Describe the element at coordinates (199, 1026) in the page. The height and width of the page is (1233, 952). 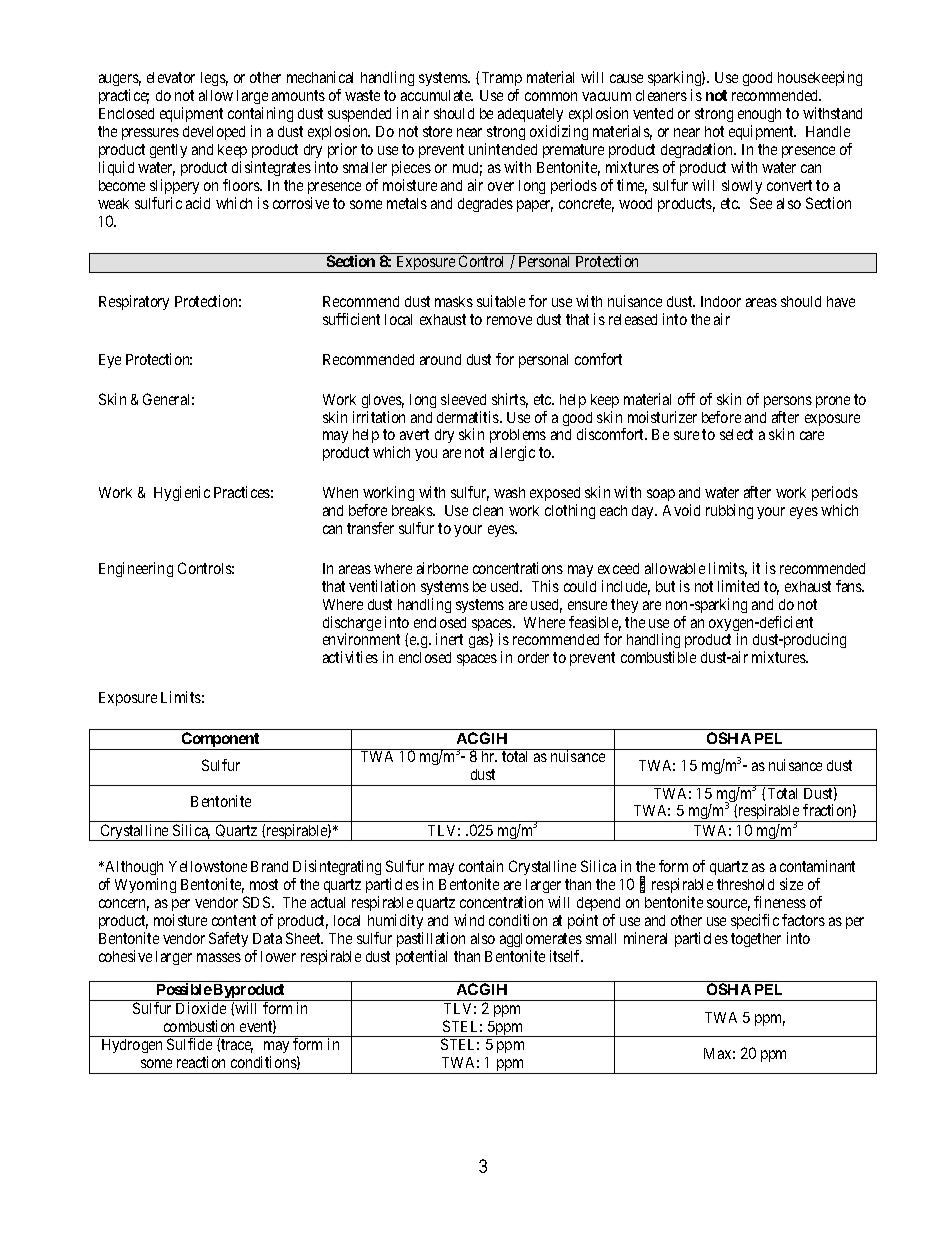
I see `combustion` at that location.
